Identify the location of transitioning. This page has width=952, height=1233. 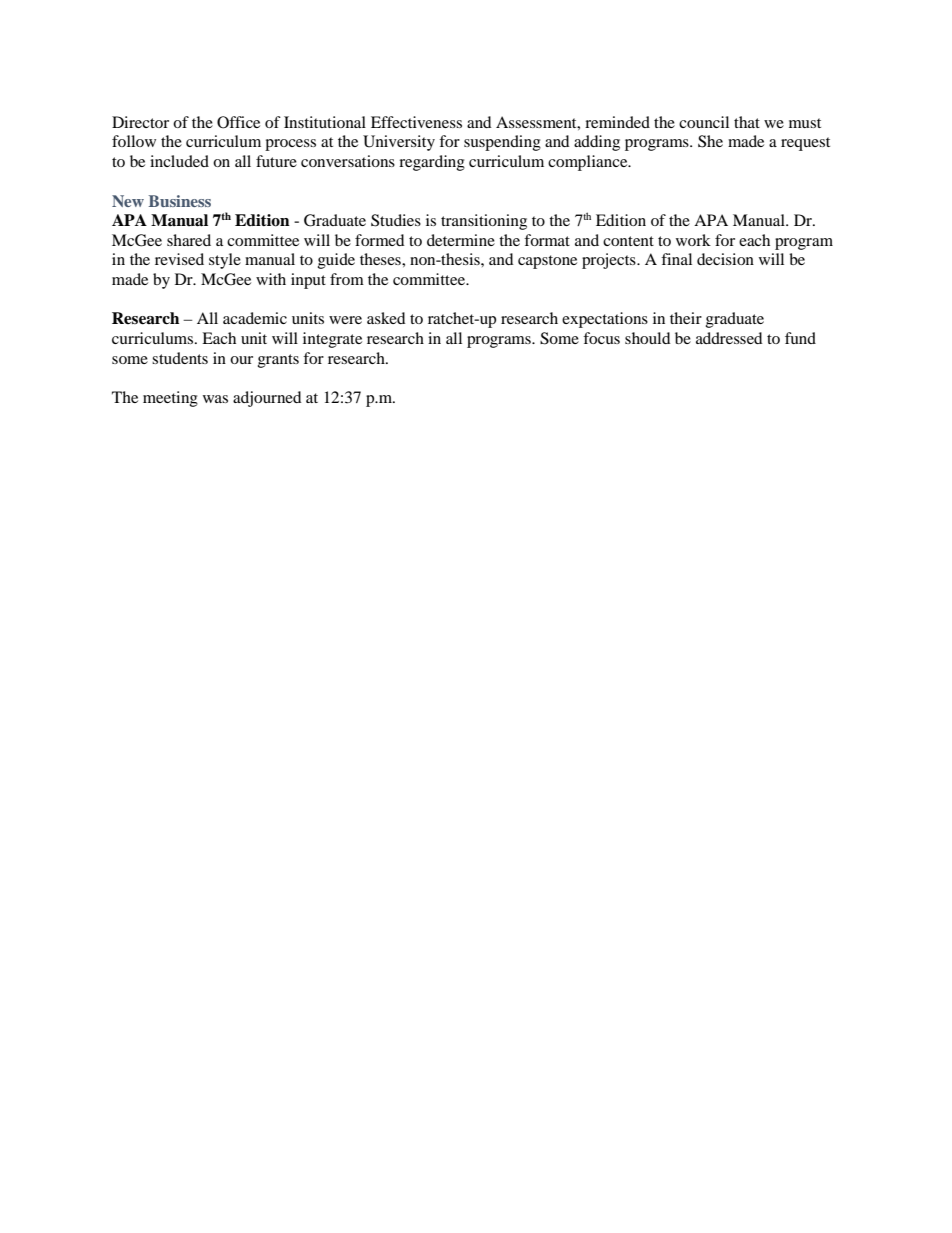
(484, 222).
